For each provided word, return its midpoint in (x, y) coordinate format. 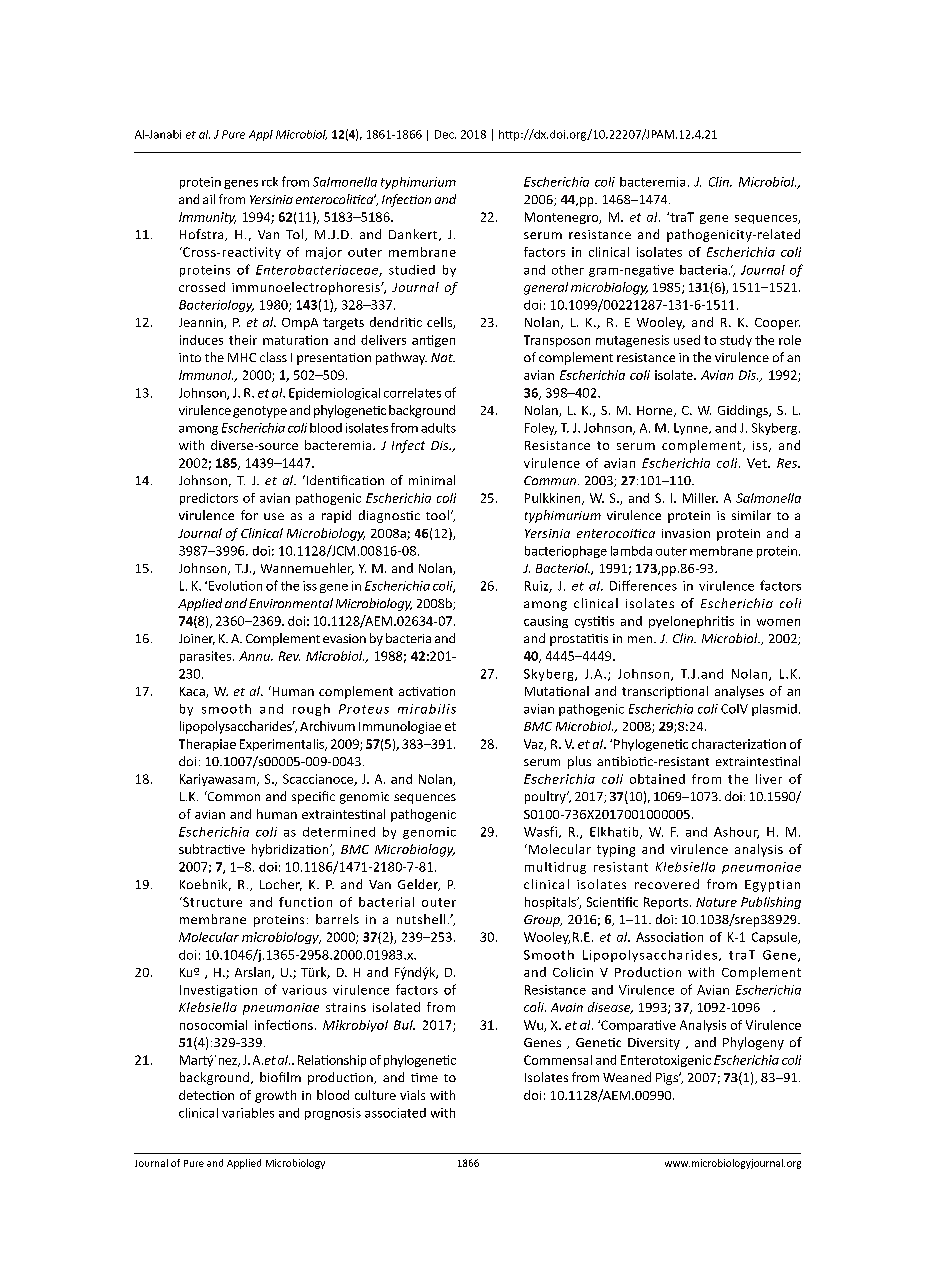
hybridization (291, 850)
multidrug (555, 868)
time (424, 1077)
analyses (739, 692)
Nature (716, 902)
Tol (294, 234)
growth (275, 1096)
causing (546, 622)
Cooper (777, 324)
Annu (255, 656)
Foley (541, 429)
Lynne (692, 429)
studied (412, 270)
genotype (260, 412)
